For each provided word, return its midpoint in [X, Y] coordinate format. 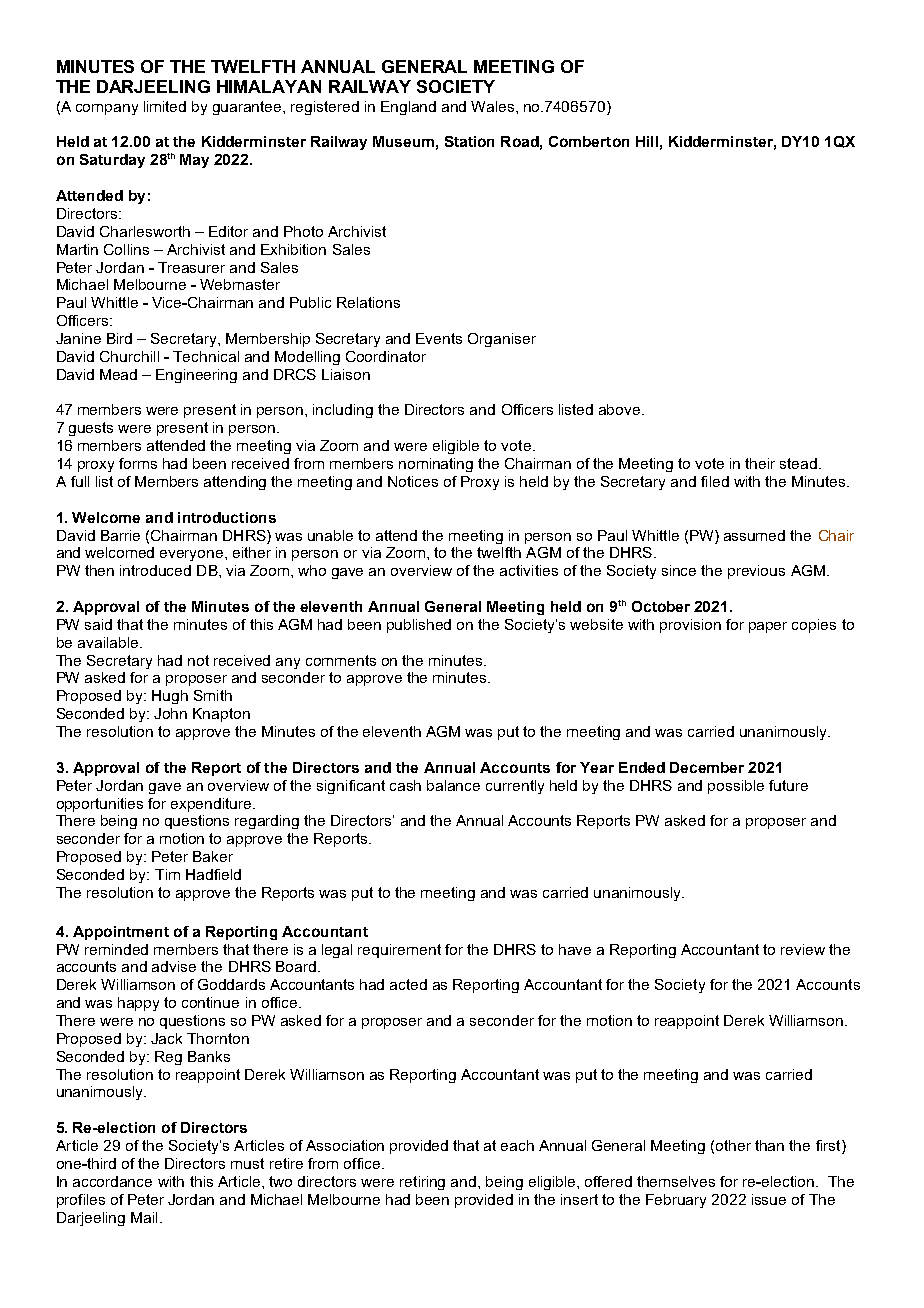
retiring [422, 1183]
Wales [494, 106]
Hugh [170, 697]
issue [769, 1199]
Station [469, 141]
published [419, 626]
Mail [144, 1217]
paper [768, 627]
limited [165, 106]
